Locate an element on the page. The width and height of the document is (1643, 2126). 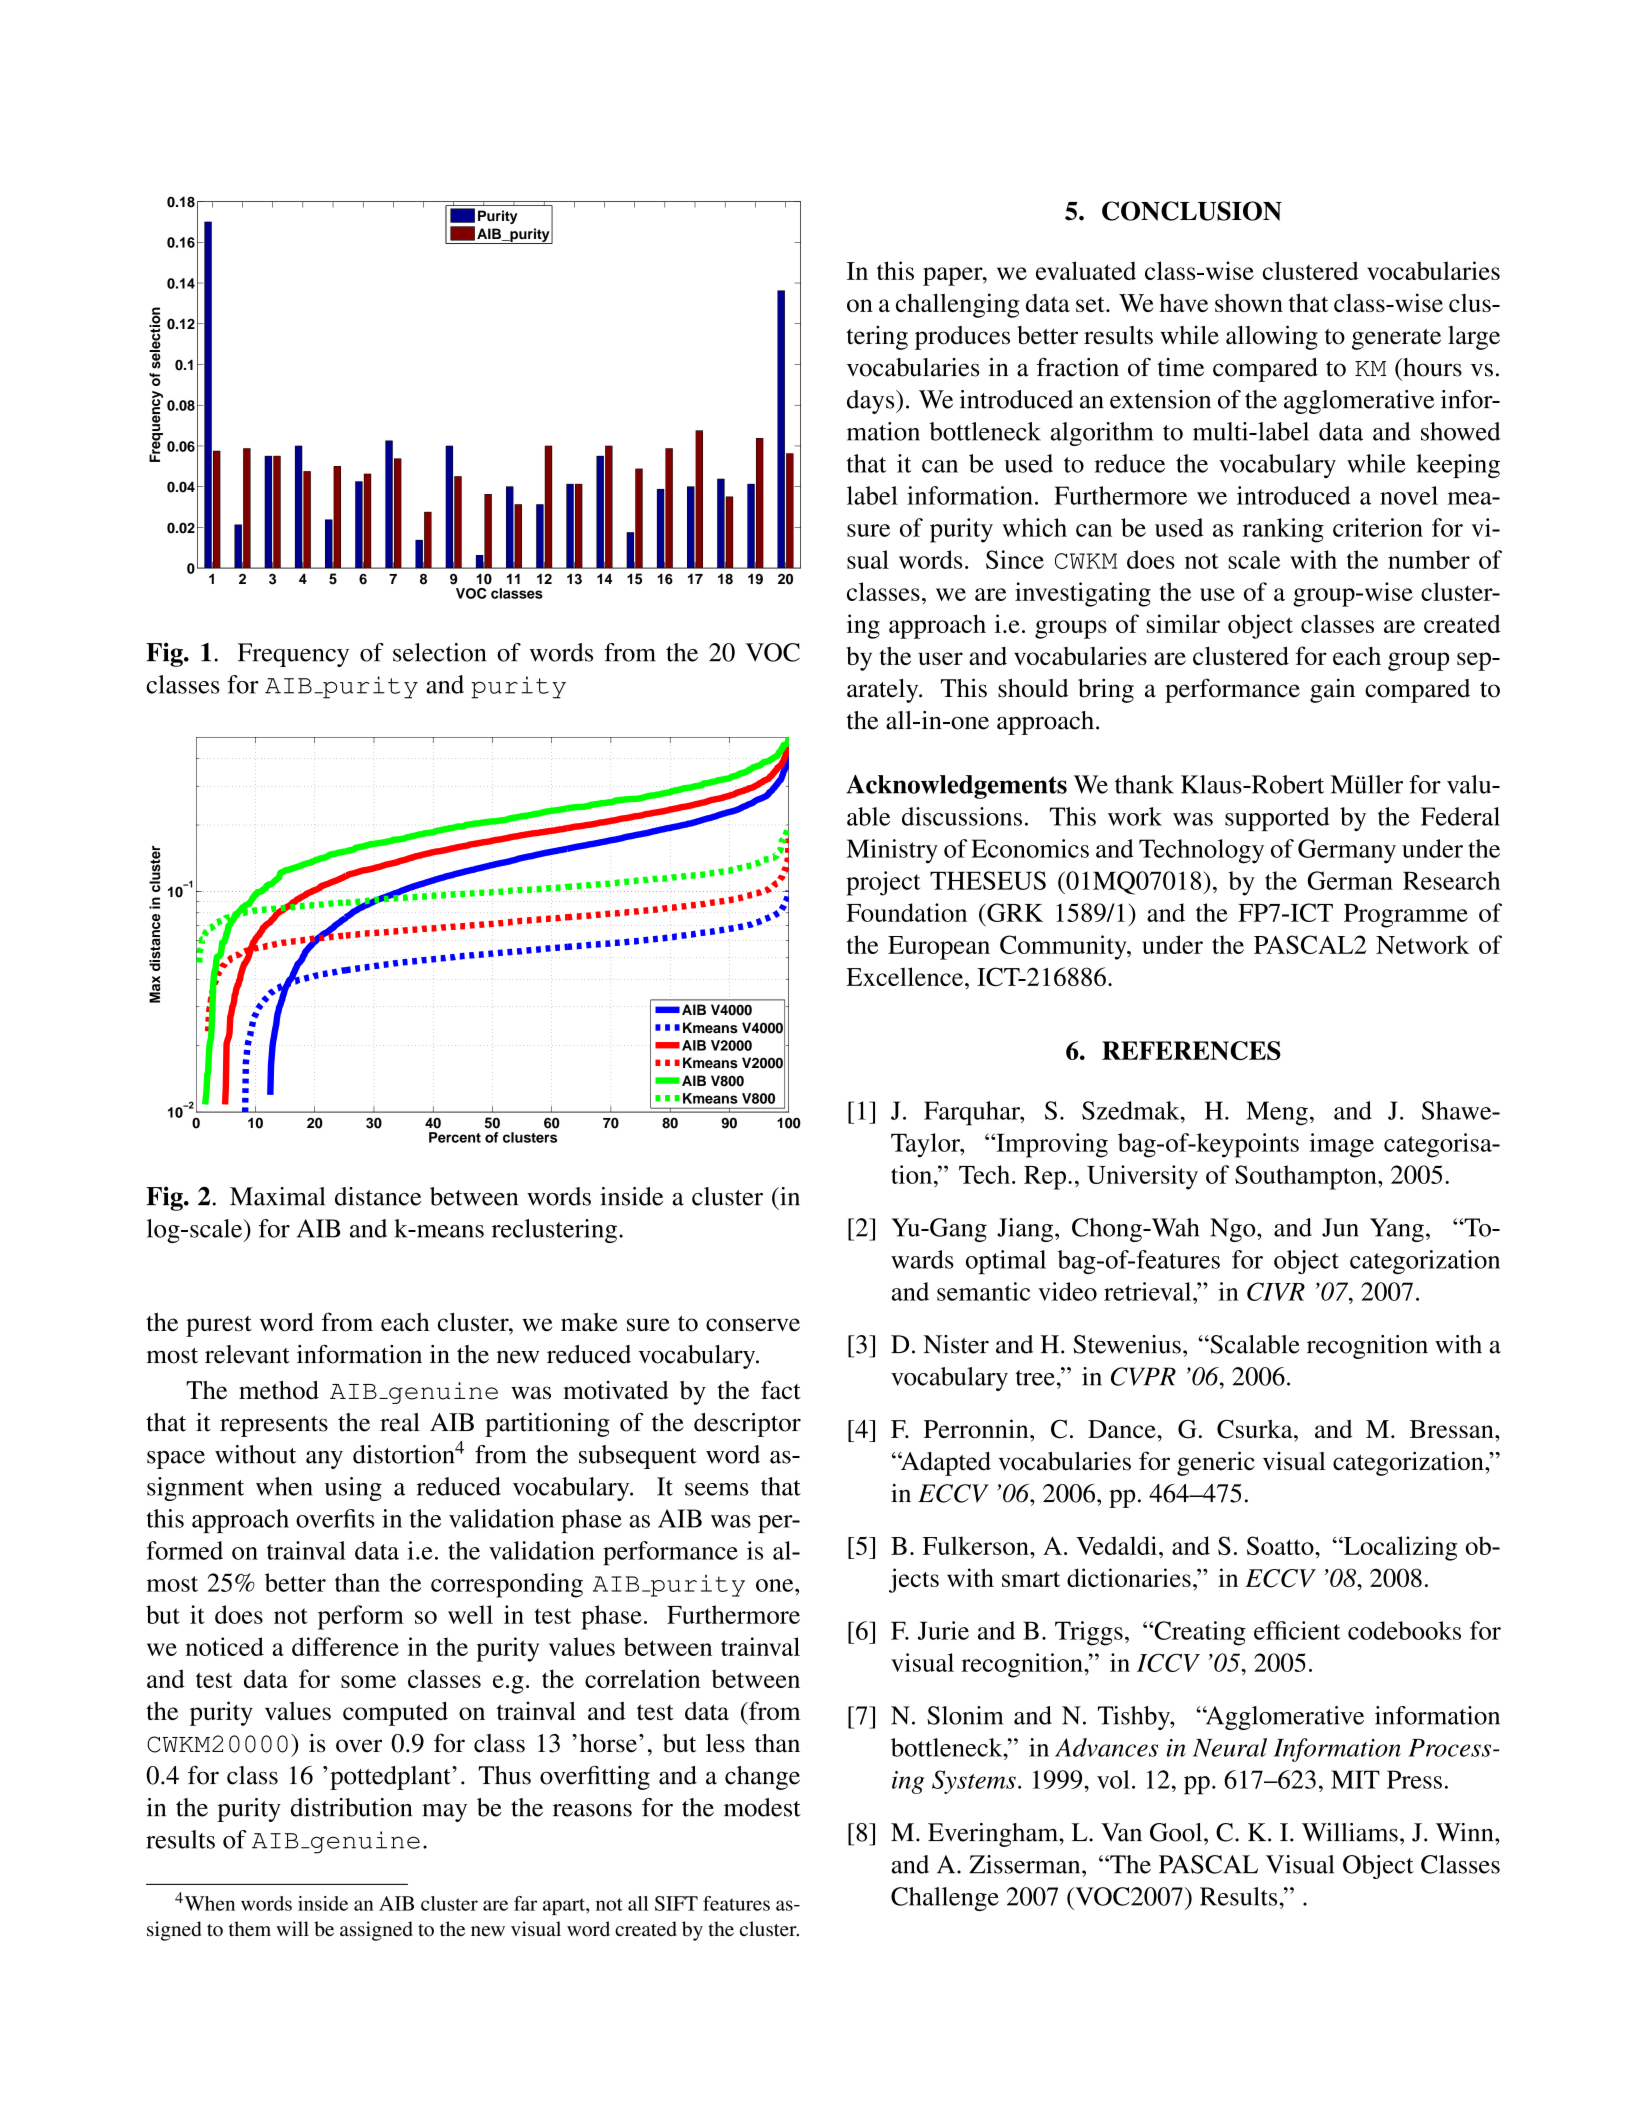
them is located at coordinates (250, 1929).
